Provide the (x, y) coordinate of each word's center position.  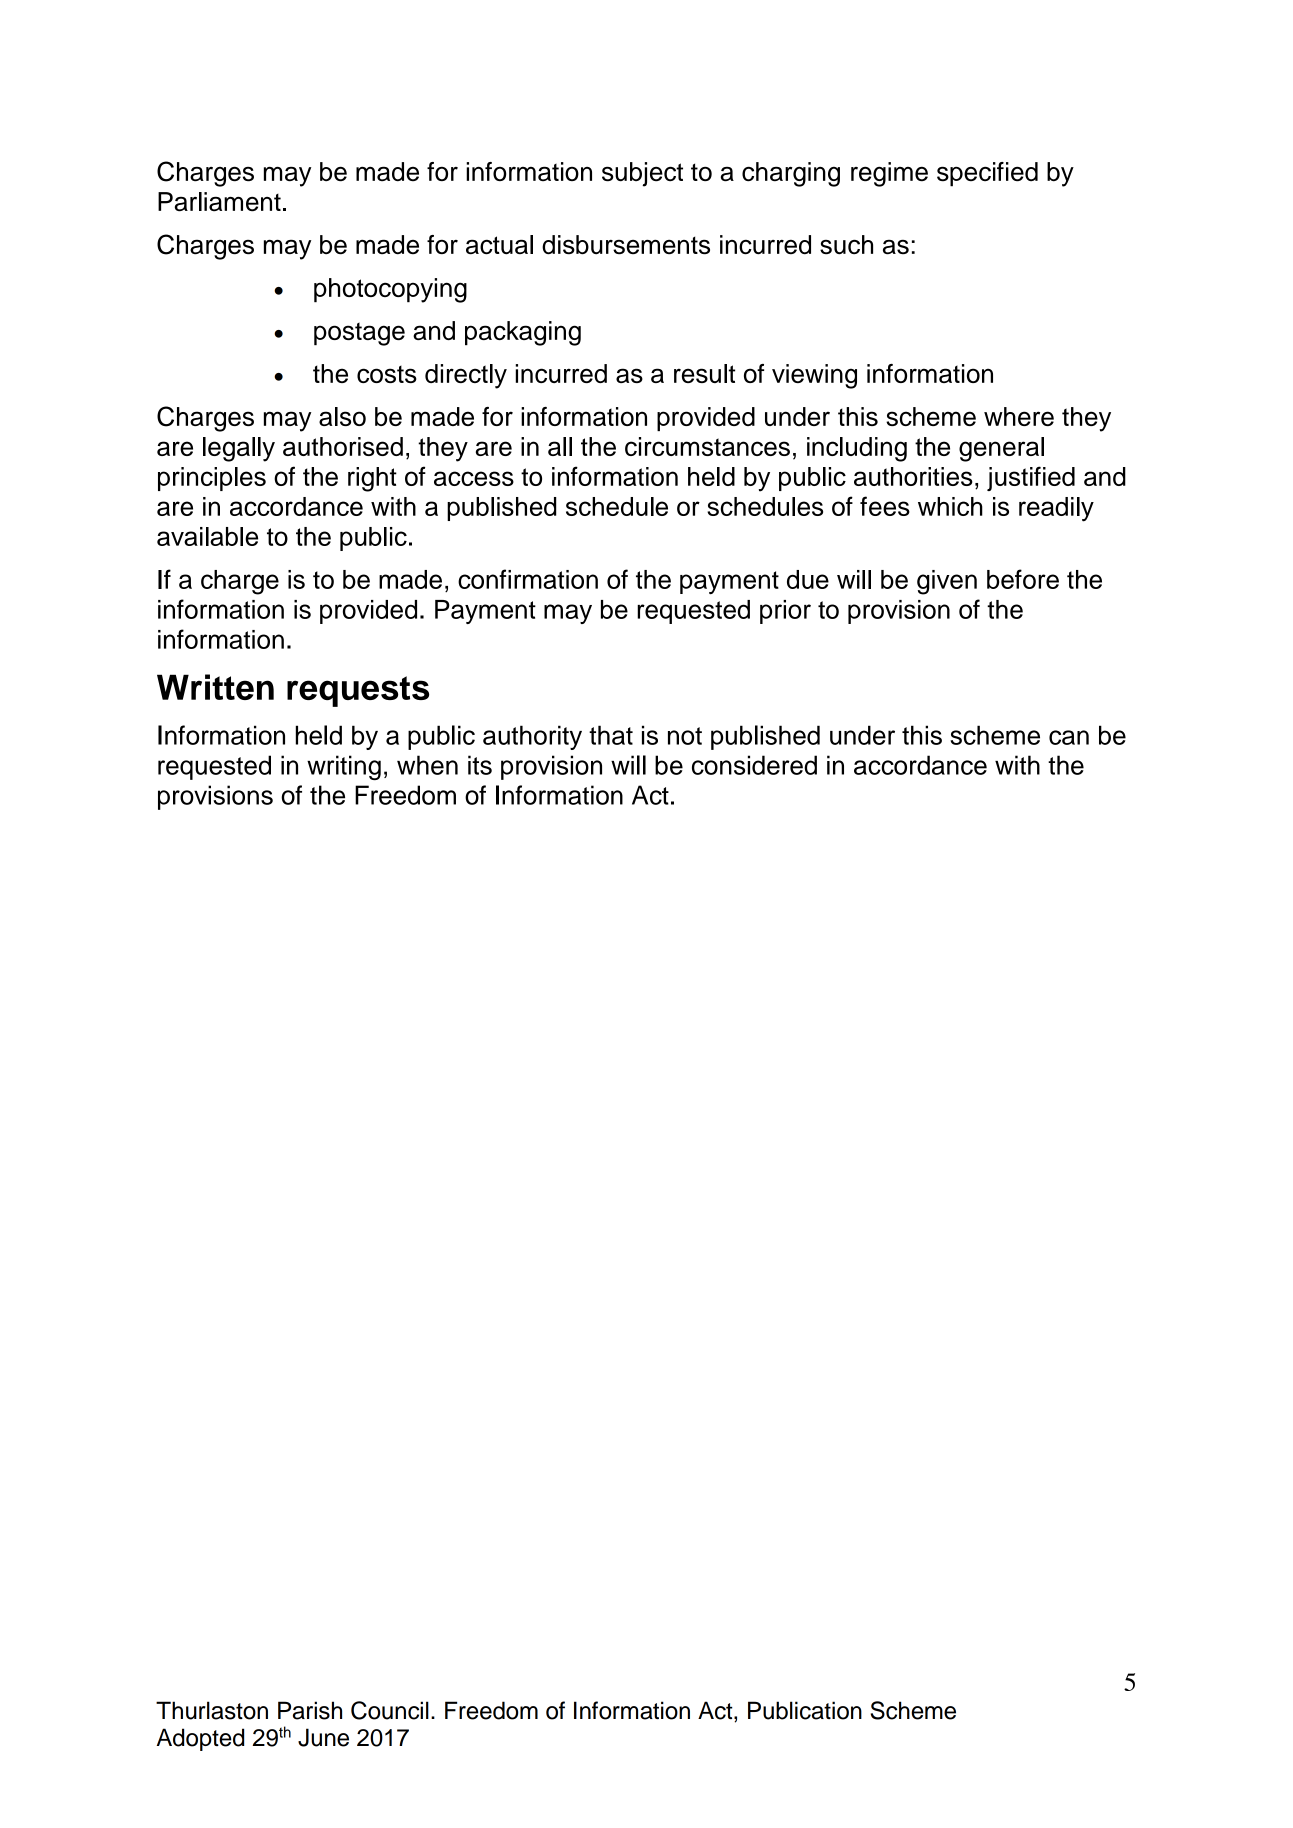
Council (390, 1710)
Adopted (200, 1739)
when (427, 765)
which (950, 506)
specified (987, 174)
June (323, 1737)
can (1069, 737)
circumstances (707, 446)
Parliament (219, 202)
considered (754, 765)
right (372, 479)
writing (344, 767)
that (611, 735)
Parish (310, 1710)
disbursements (626, 245)
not (685, 736)
